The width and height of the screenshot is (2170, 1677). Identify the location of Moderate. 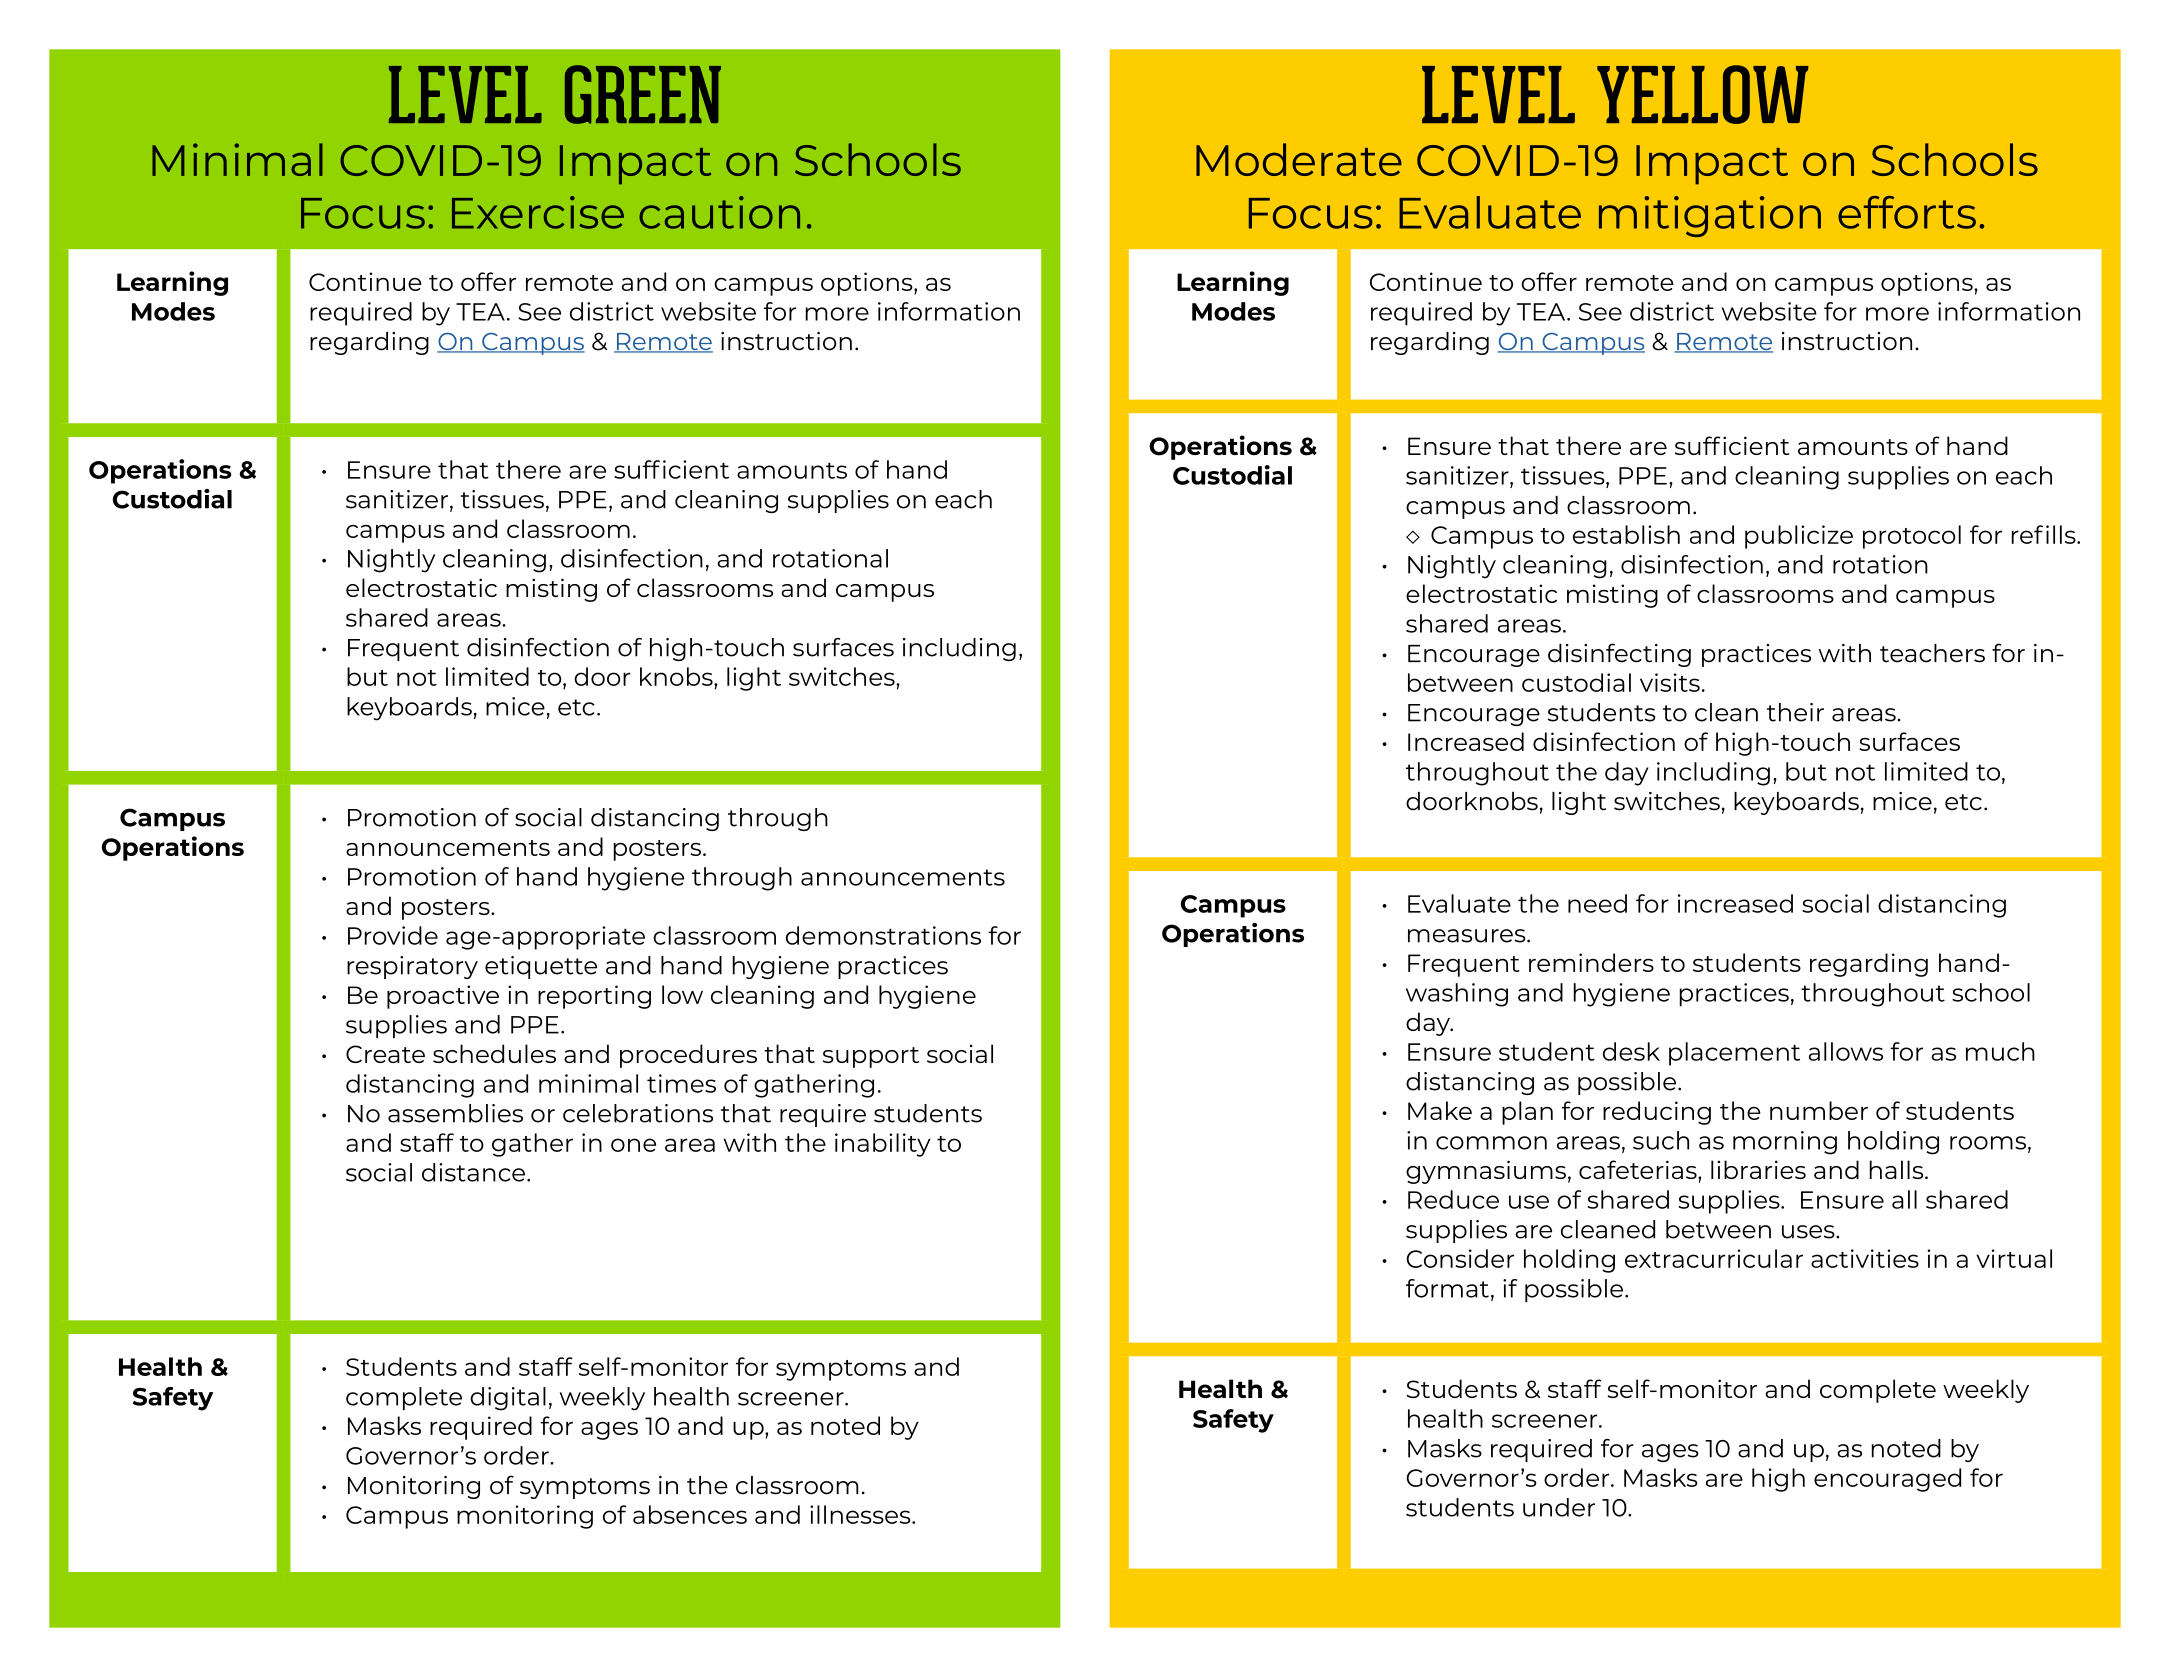
(1299, 159).
